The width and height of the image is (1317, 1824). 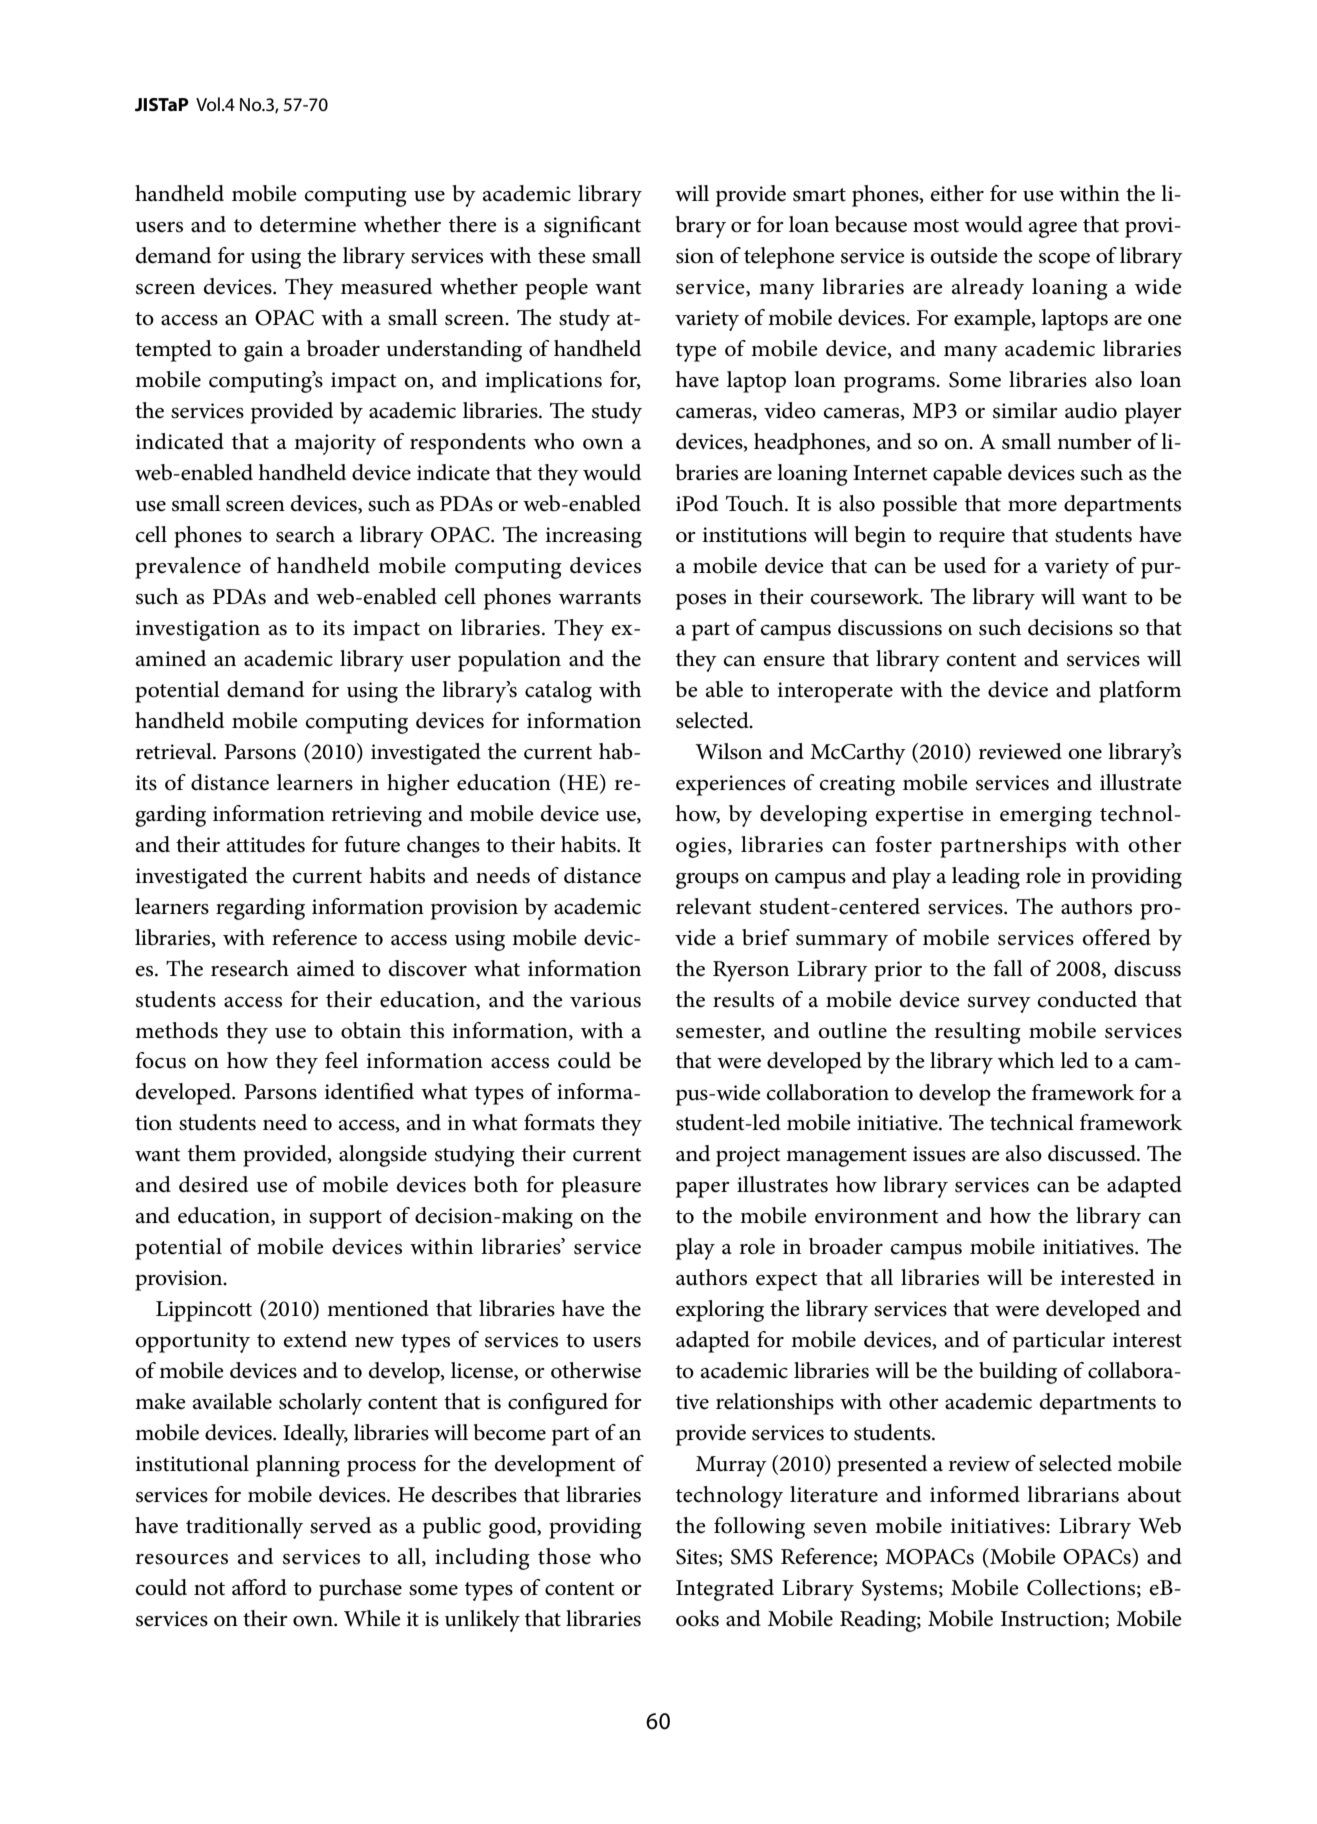 What do you see at coordinates (713, 906) in the image?
I see `relevant` at bounding box center [713, 906].
